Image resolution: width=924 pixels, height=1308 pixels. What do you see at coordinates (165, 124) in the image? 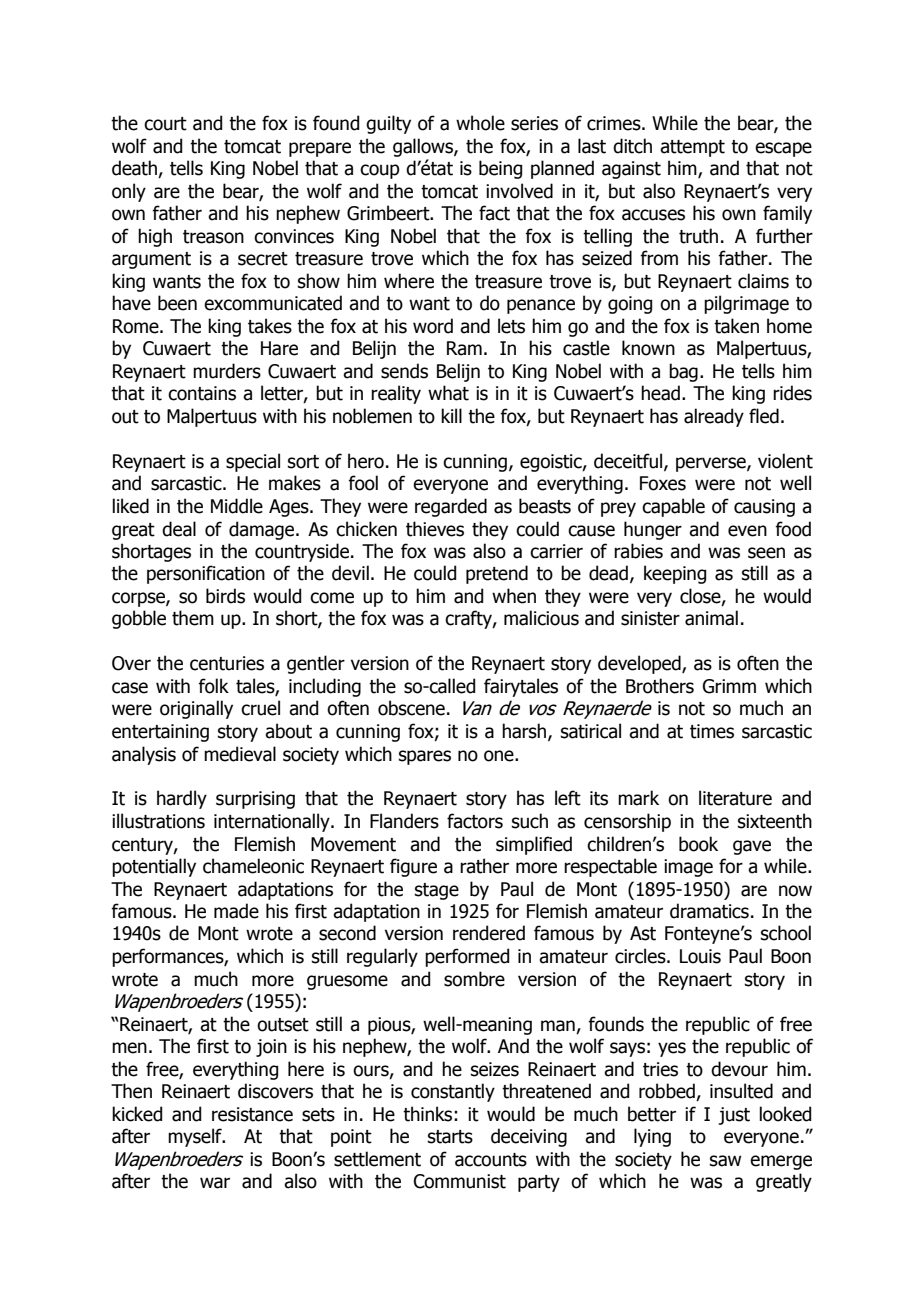
I see `court` at bounding box center [165, 124].
